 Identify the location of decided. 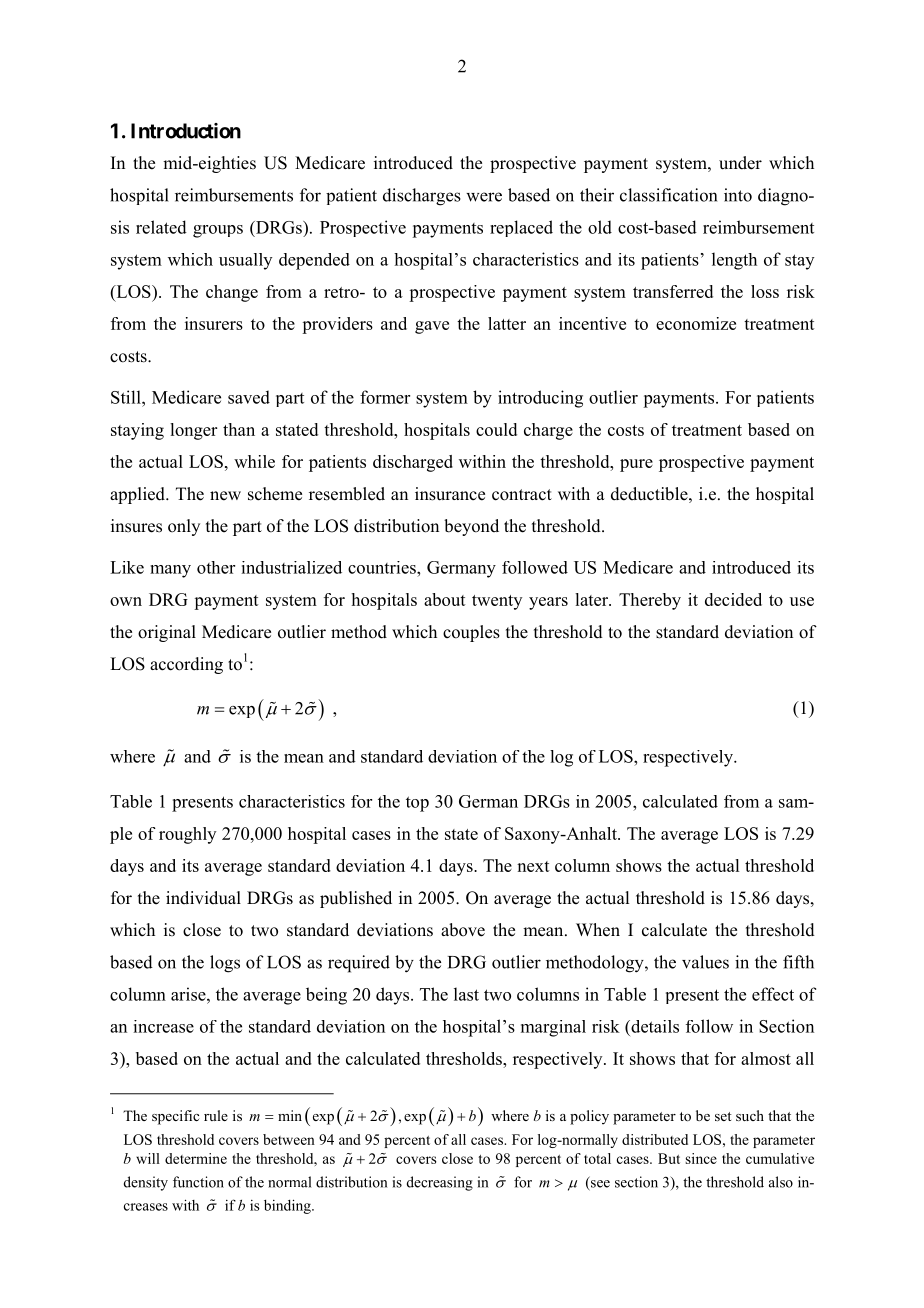
(733, 599).
